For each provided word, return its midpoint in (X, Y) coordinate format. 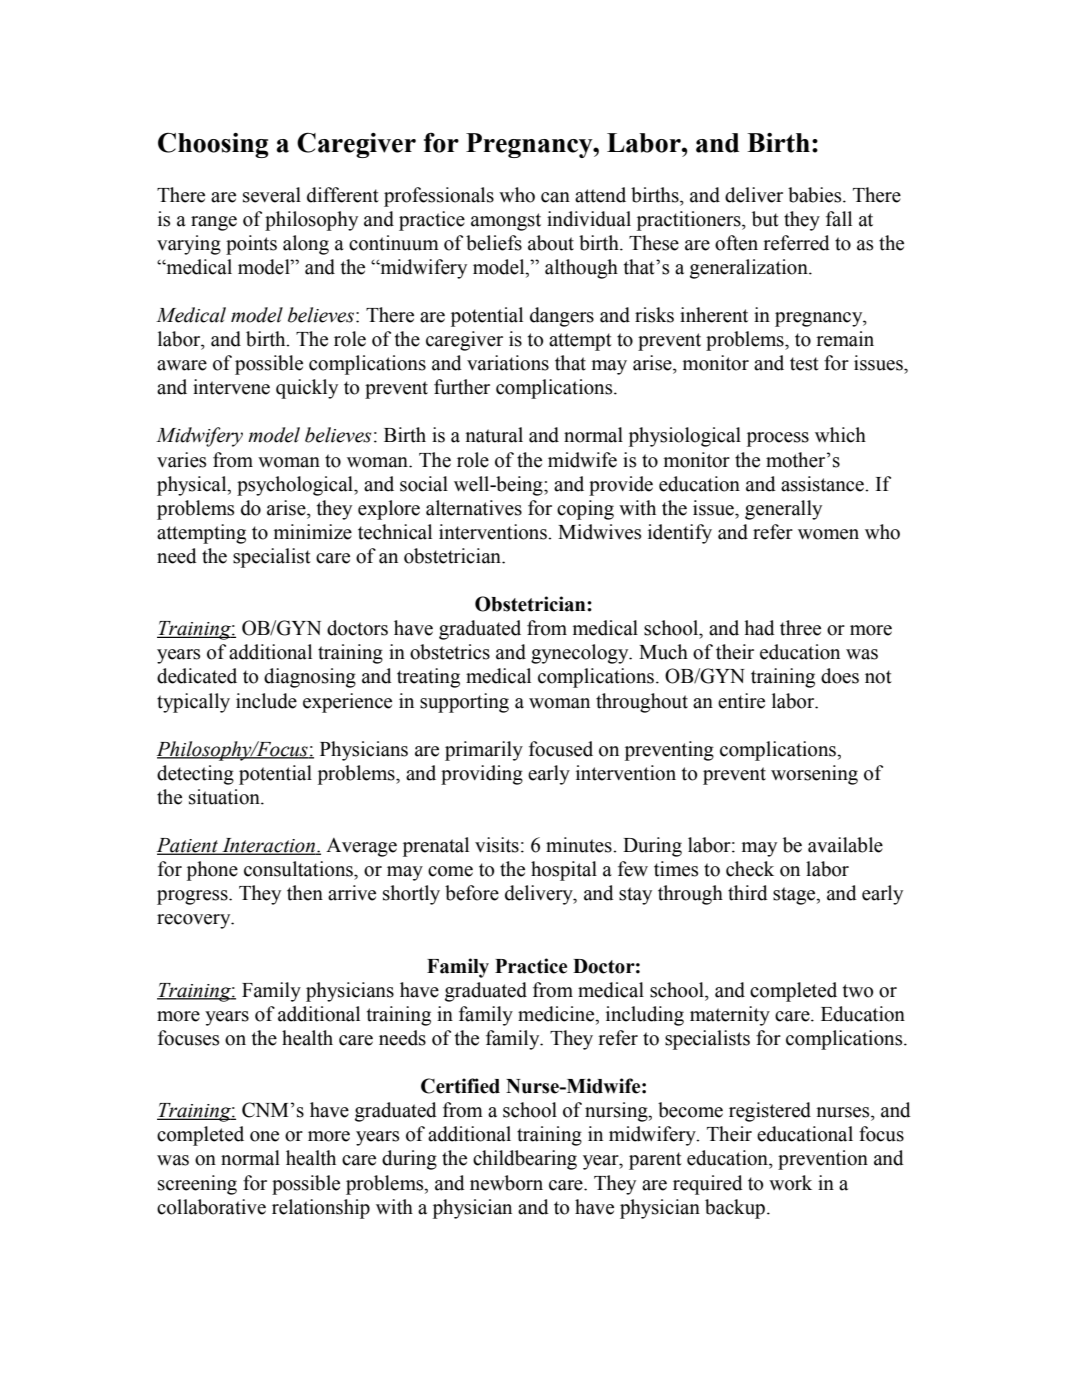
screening (197, 1185)
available (845, 845)
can (555, 197)
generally (783, 510)
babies (816, 195)
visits (497, 845)
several (272, 195)
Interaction (268, 846)
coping (585, 510)
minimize (313, 532)
